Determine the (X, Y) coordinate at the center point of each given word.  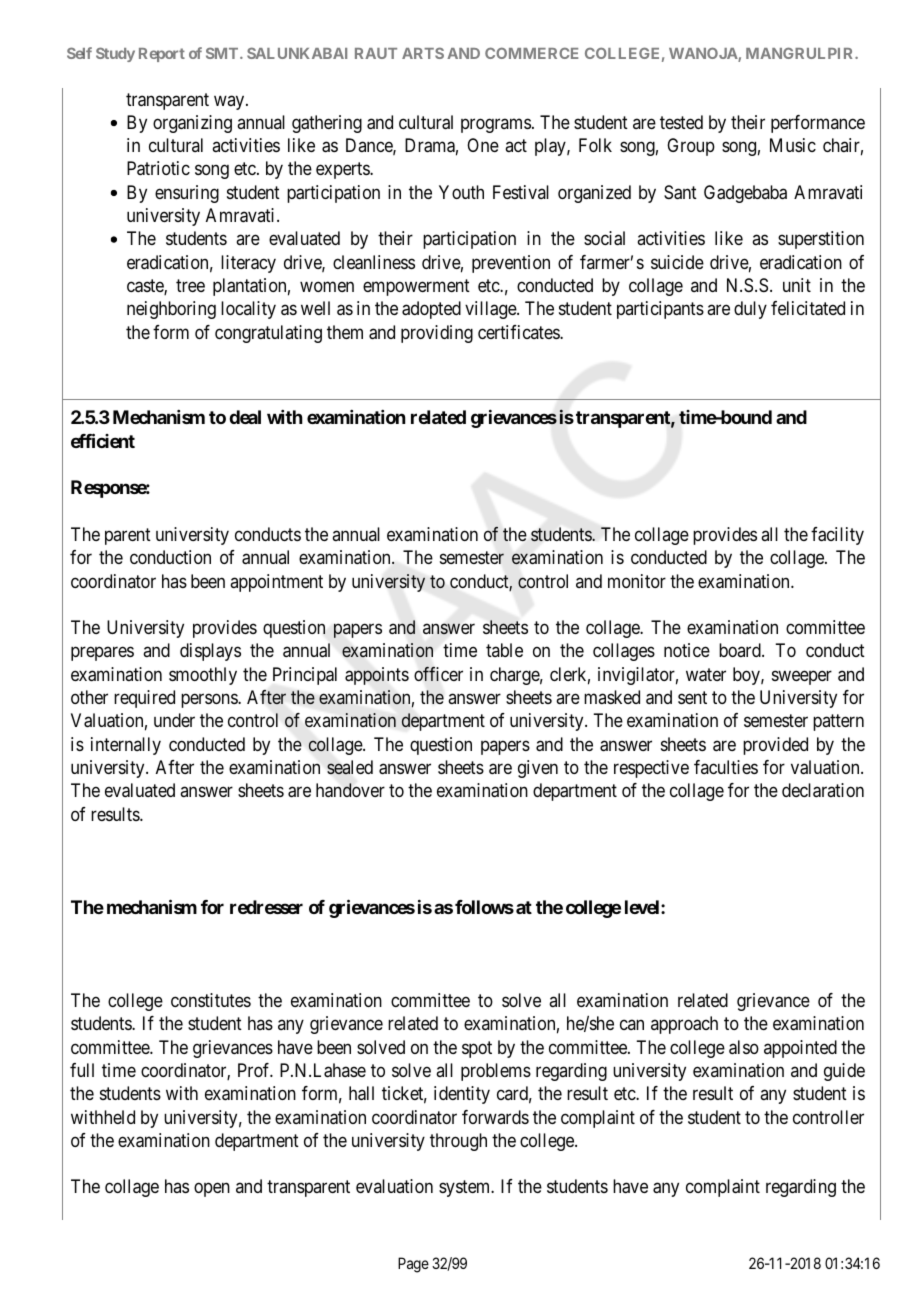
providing (437, 334)
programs (496, 125)
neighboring (171, 310)
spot (477, 1049)
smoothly (203, 676)
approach (684, 1025)
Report (162, 55)
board (741, 650)
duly (750, 310)
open (212, 1190)
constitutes (211, 1000)
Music (793, 145)
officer (438, 673)
